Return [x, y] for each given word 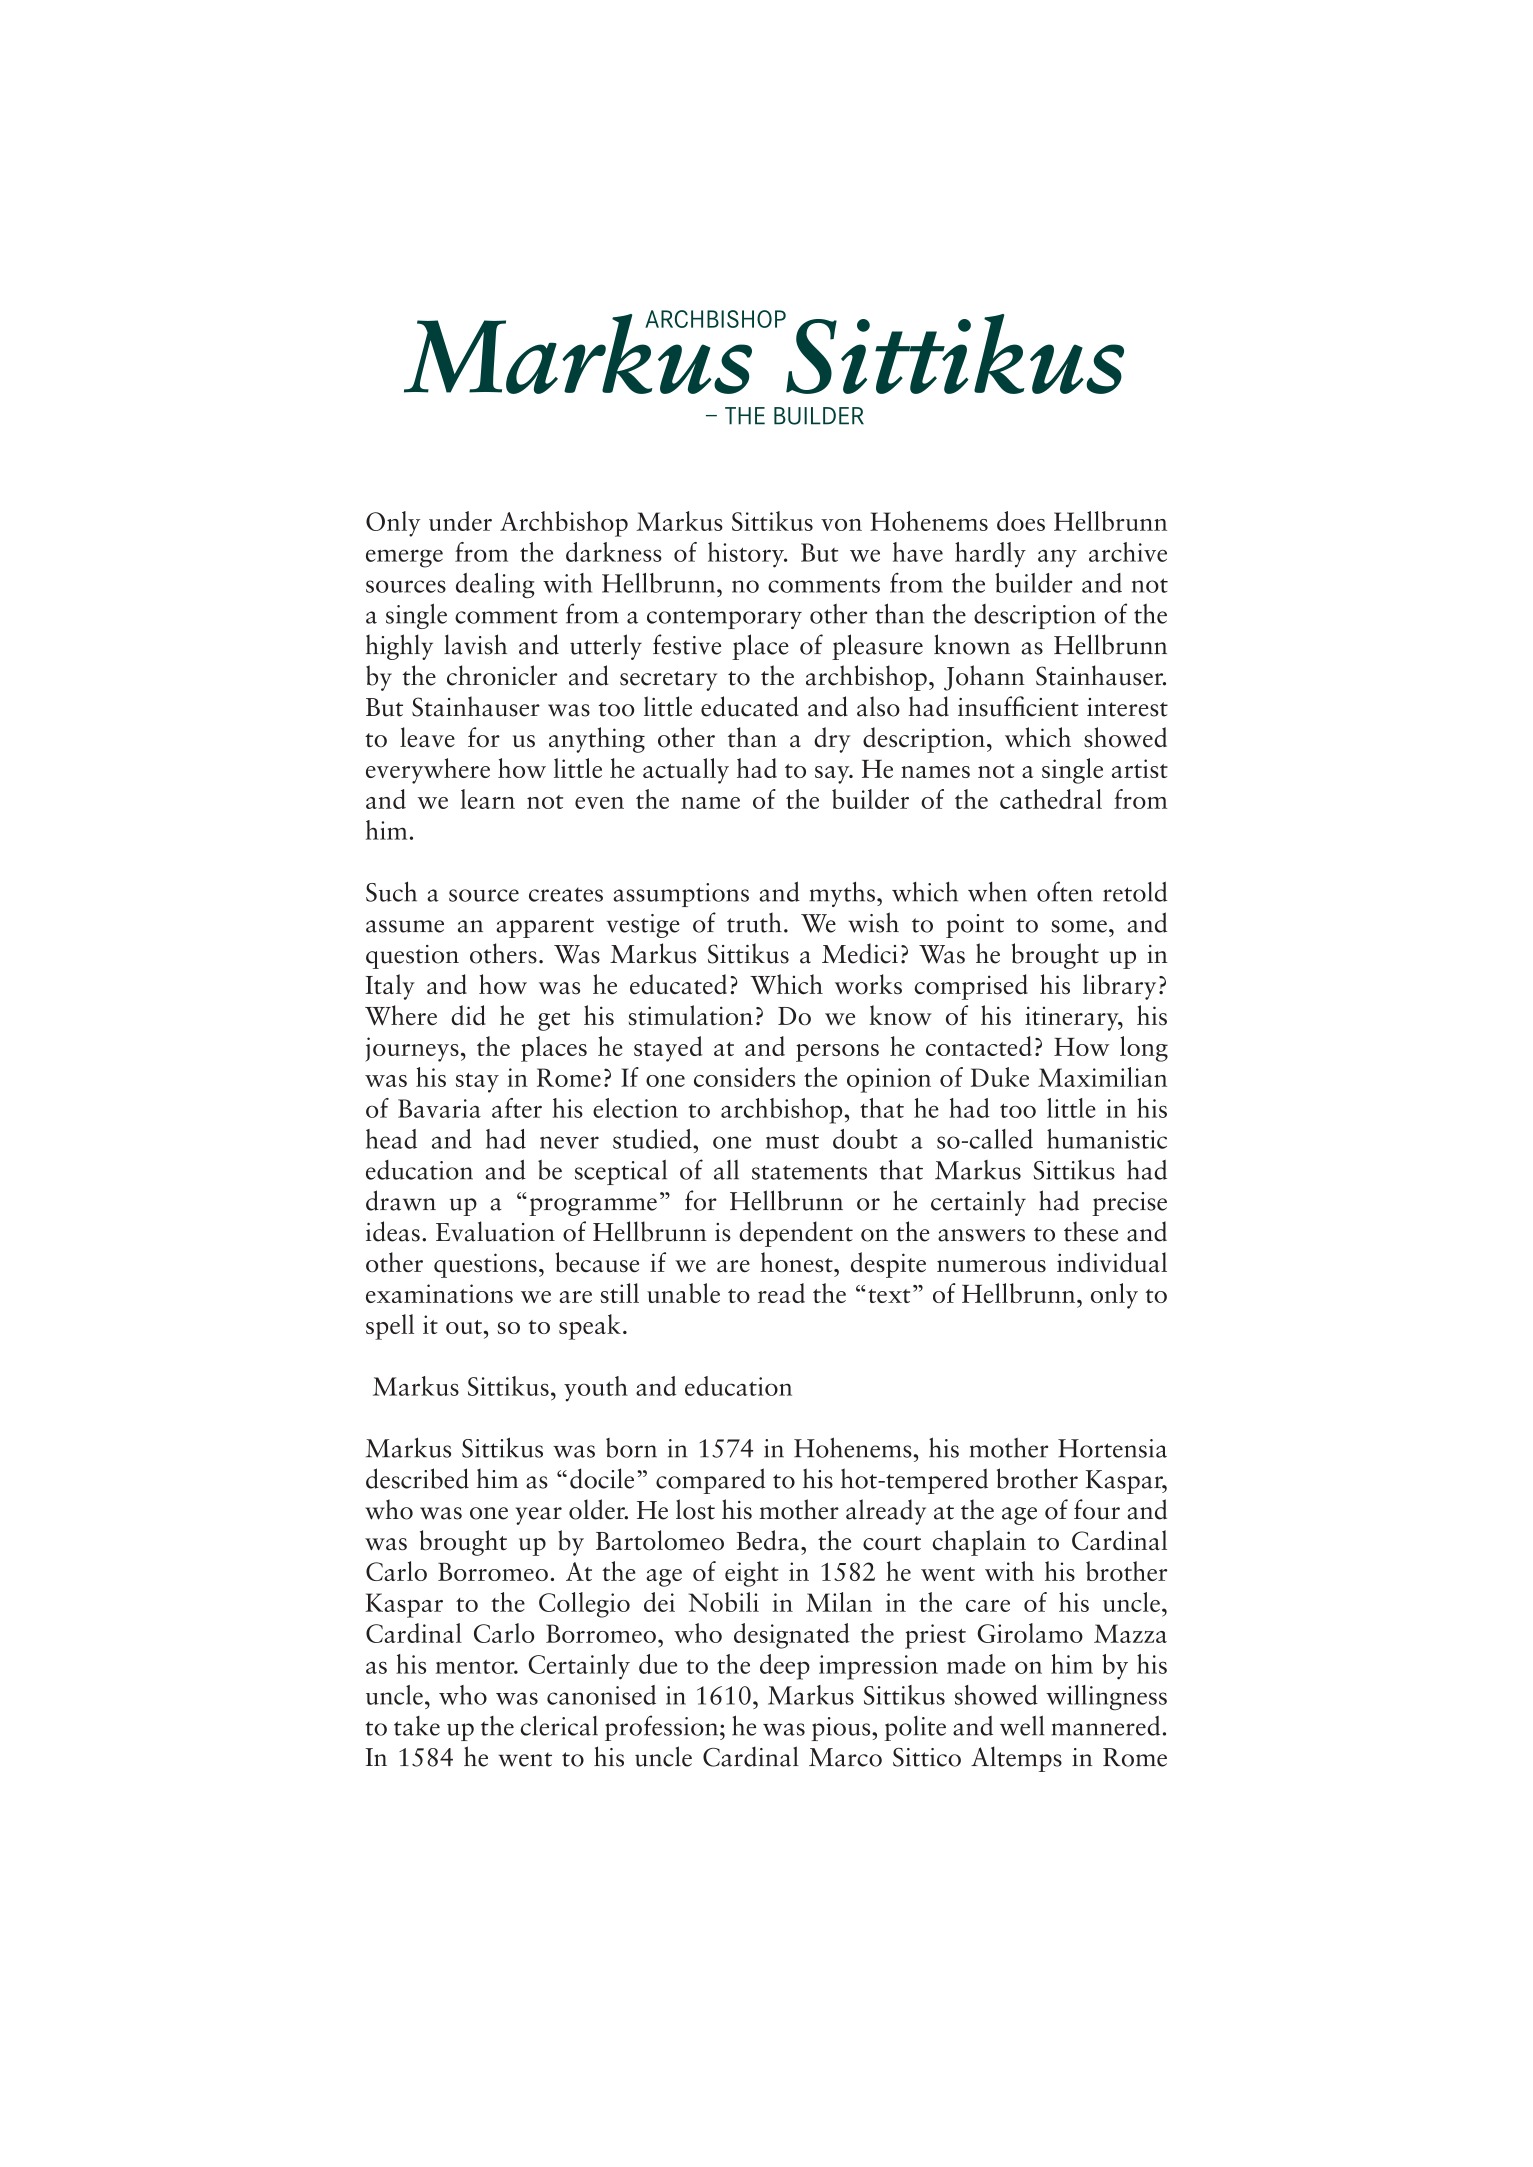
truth [754, 923]
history [747, 555]
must [792, 1141]
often [1065, 891]
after [517, 1108]
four [1097, 1509]
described [417, 1478]
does [1021, 521]
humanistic [1107, 1139]
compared [710, 1481]
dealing [495, 586]
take [417, 1726]
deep [785, 1667]
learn [488, 799]
